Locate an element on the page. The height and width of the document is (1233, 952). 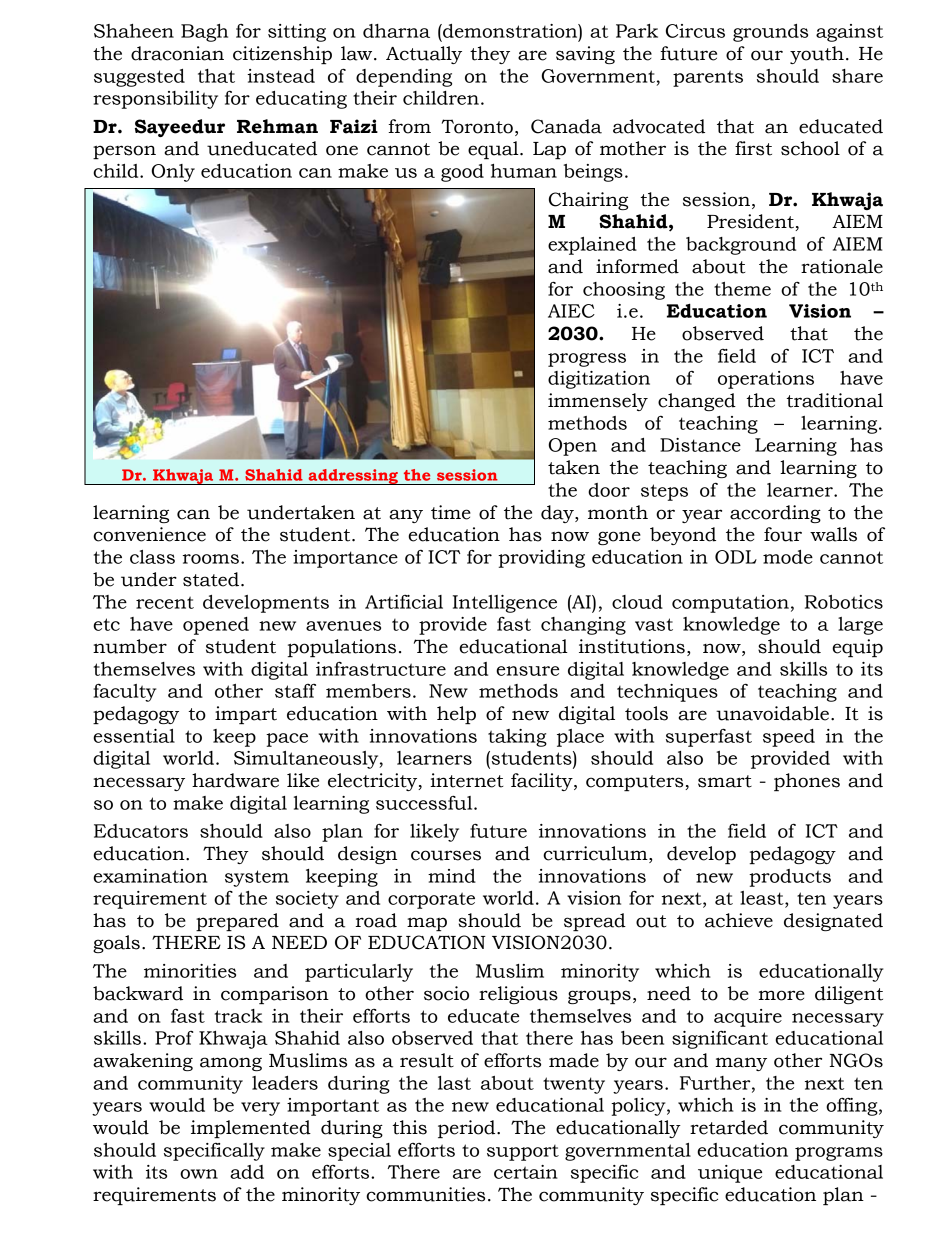
grounds is located at coordinates (770, 33).
